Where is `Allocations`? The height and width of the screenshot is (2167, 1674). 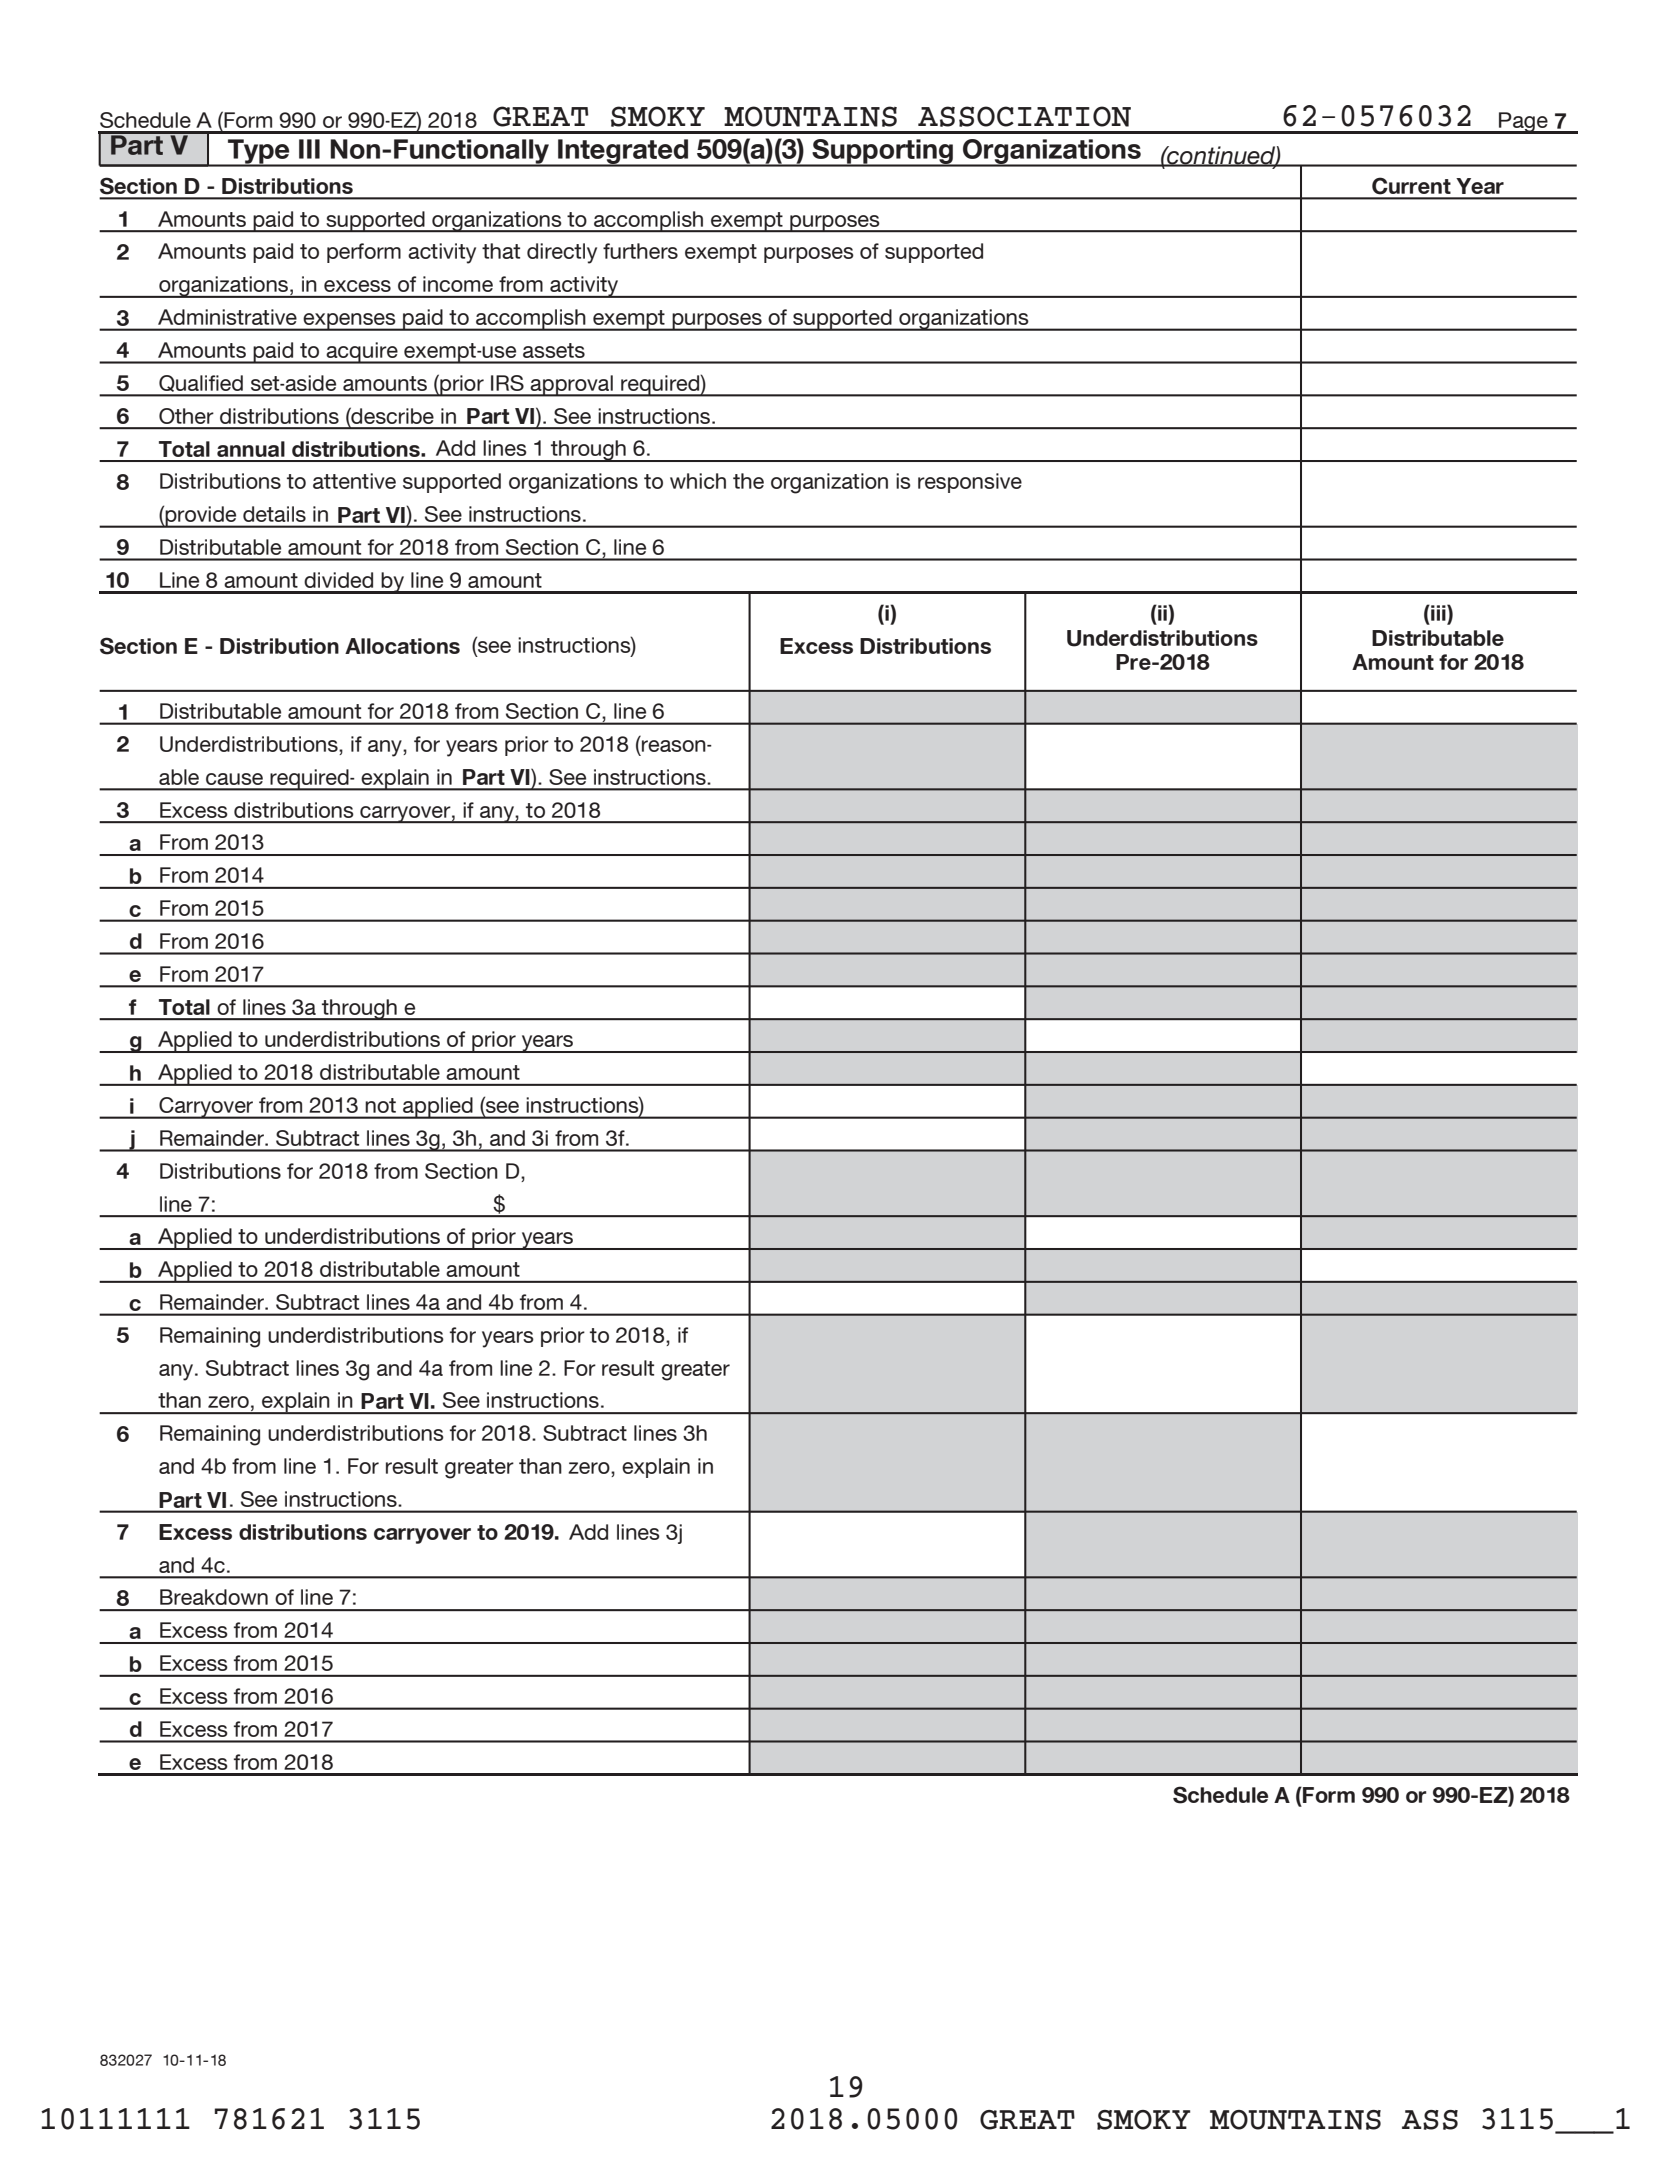 Allocations is located at coordinates (402, 646).
